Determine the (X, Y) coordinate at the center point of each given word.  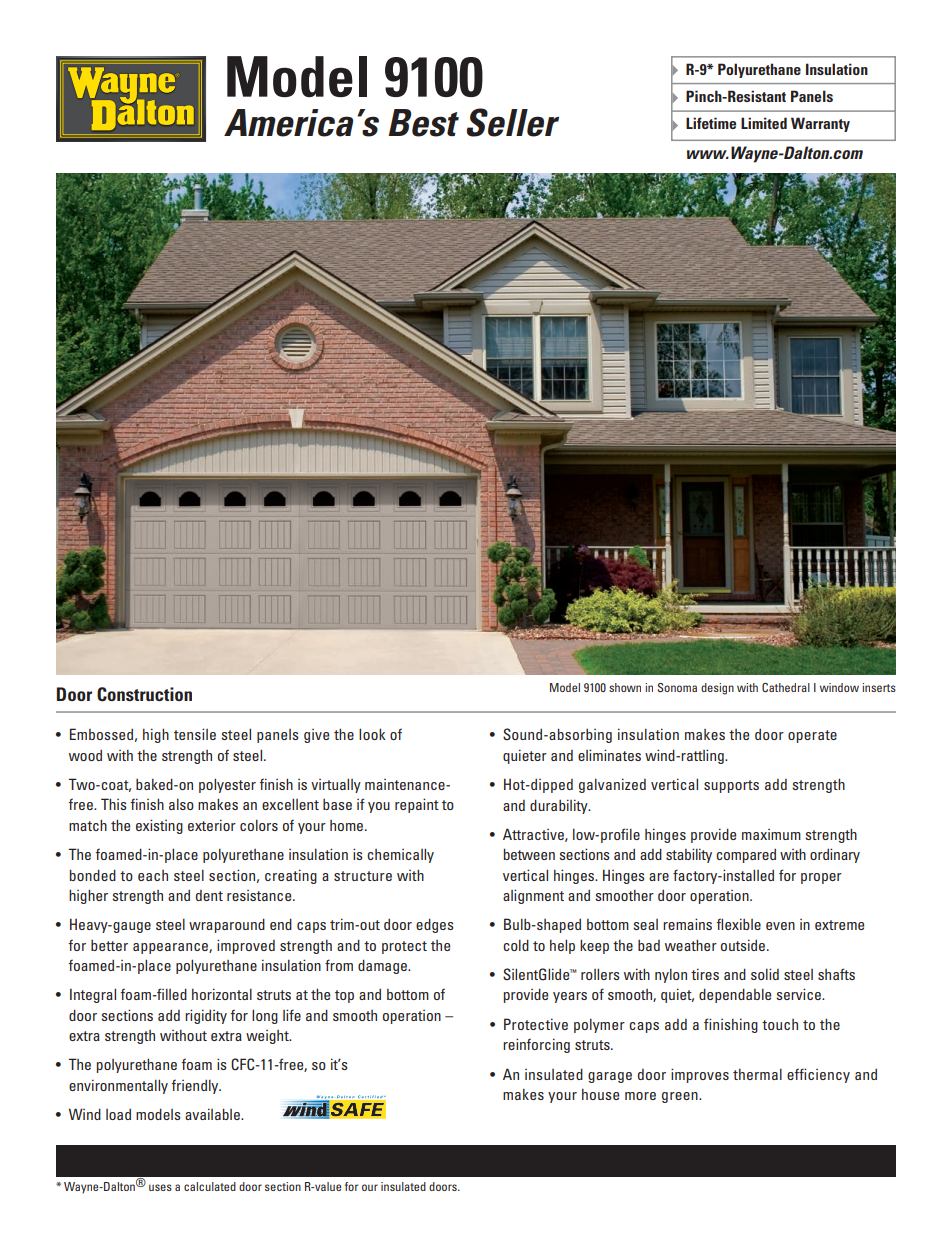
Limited (764, 123)
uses (160, 1187)
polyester (227, 785)
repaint (417, 805)
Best (423, 123)
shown (625, 687)
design (717, 689)
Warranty (820, 124)
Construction (144, 694)
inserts (879, 687)
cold (516, 945)
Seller (513, 122)
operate (812, 736)
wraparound (227, 925)
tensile (195, 734)
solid (765, 974)
